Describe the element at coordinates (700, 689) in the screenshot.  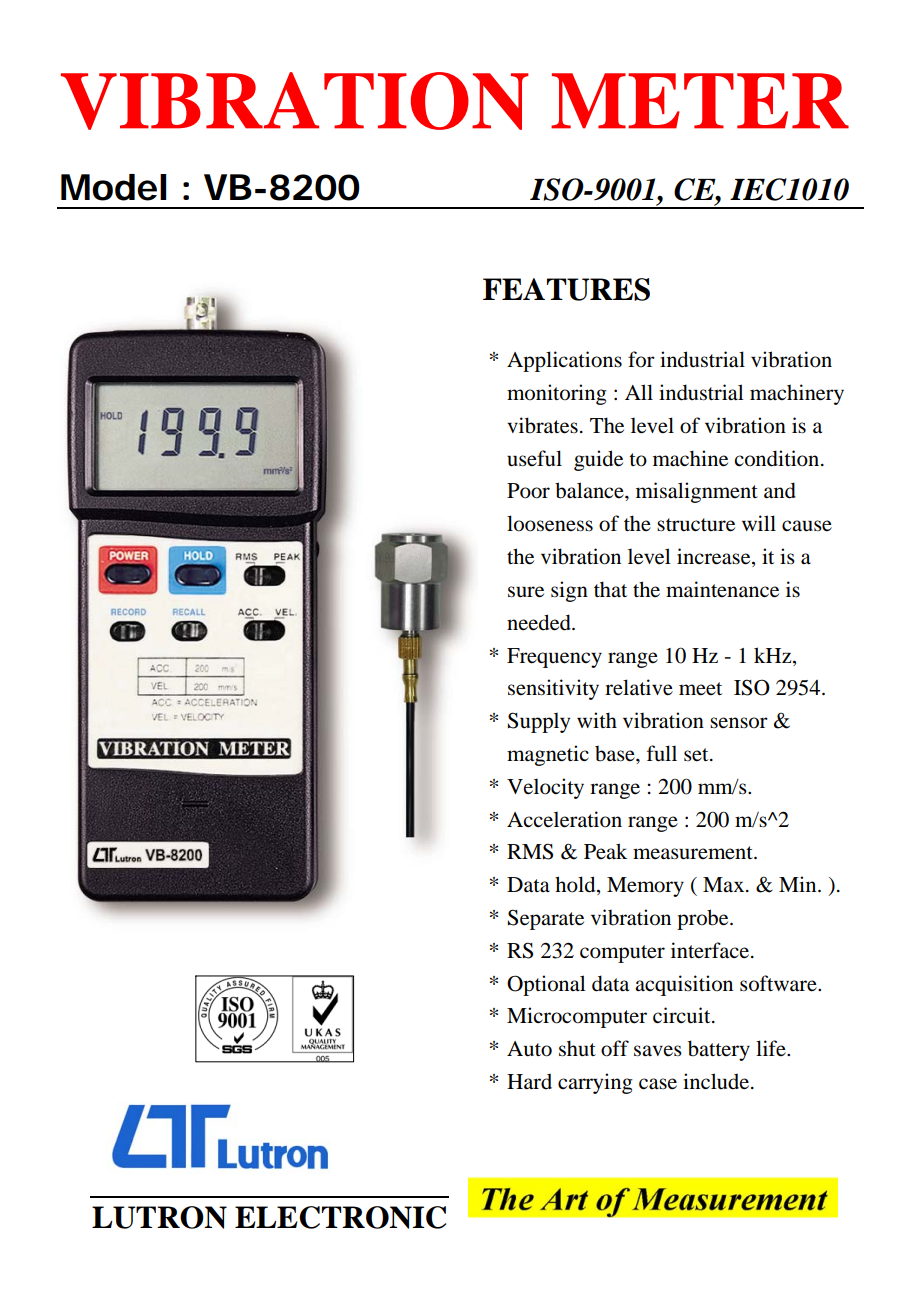
I see `meet` at that location.
